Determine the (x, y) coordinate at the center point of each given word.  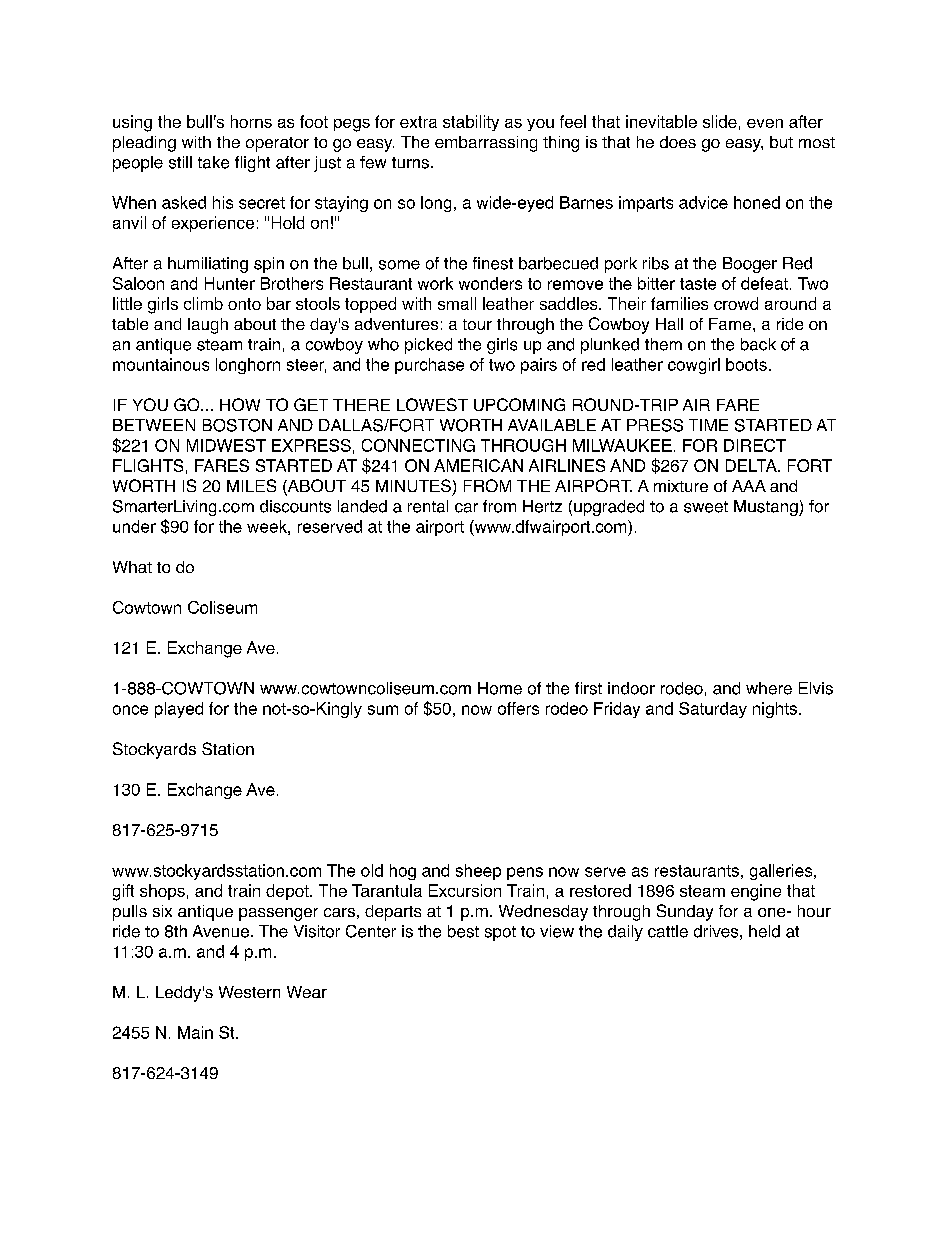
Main (195, 1032)
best (463, 931)
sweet (706, 507)
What (132, 567)
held (764, 931)
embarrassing (486, 144)
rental (428, 506)
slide (720, 121)
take (213, 162)
